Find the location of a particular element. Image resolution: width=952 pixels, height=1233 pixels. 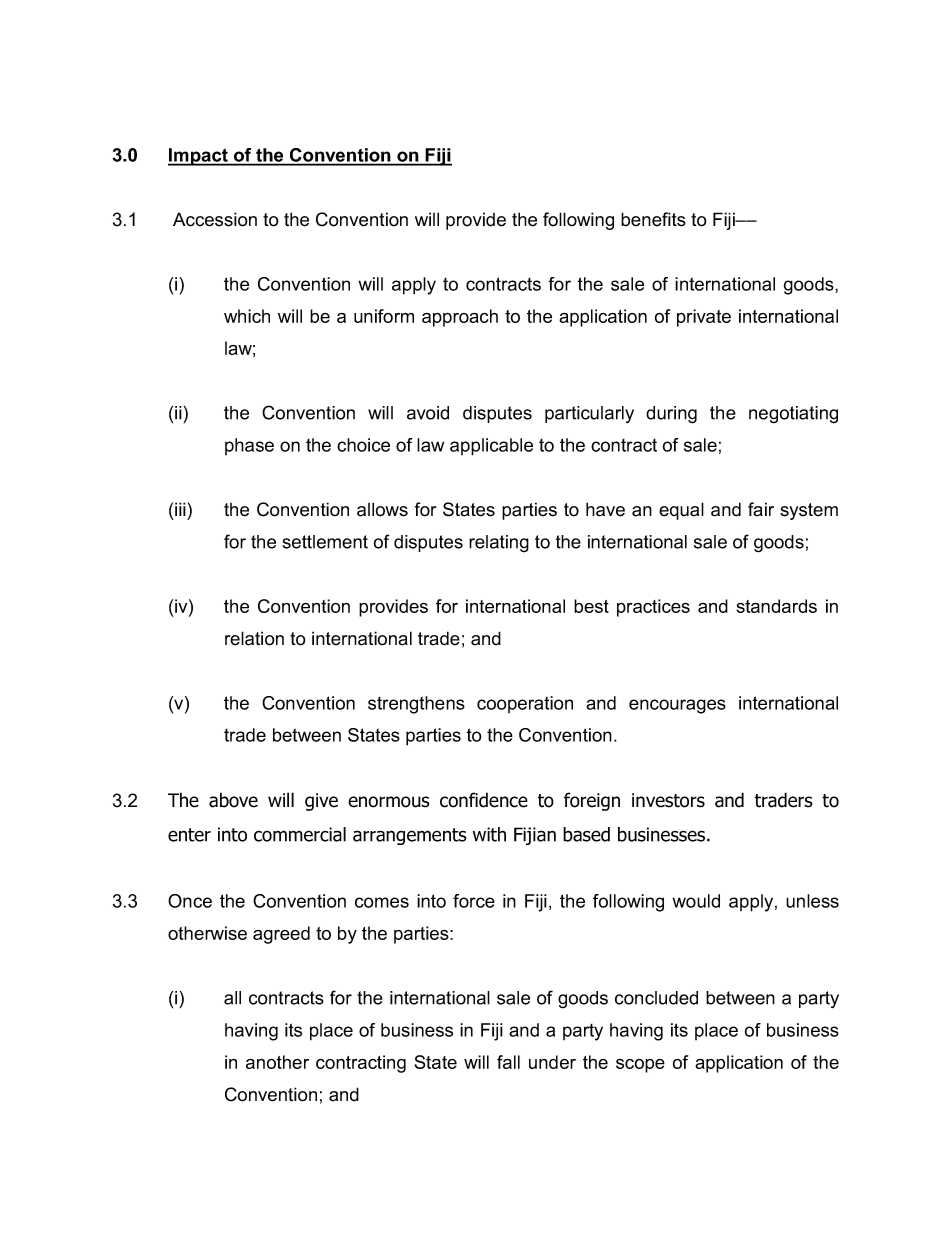

fall is located at coordinates (508, 1062).
